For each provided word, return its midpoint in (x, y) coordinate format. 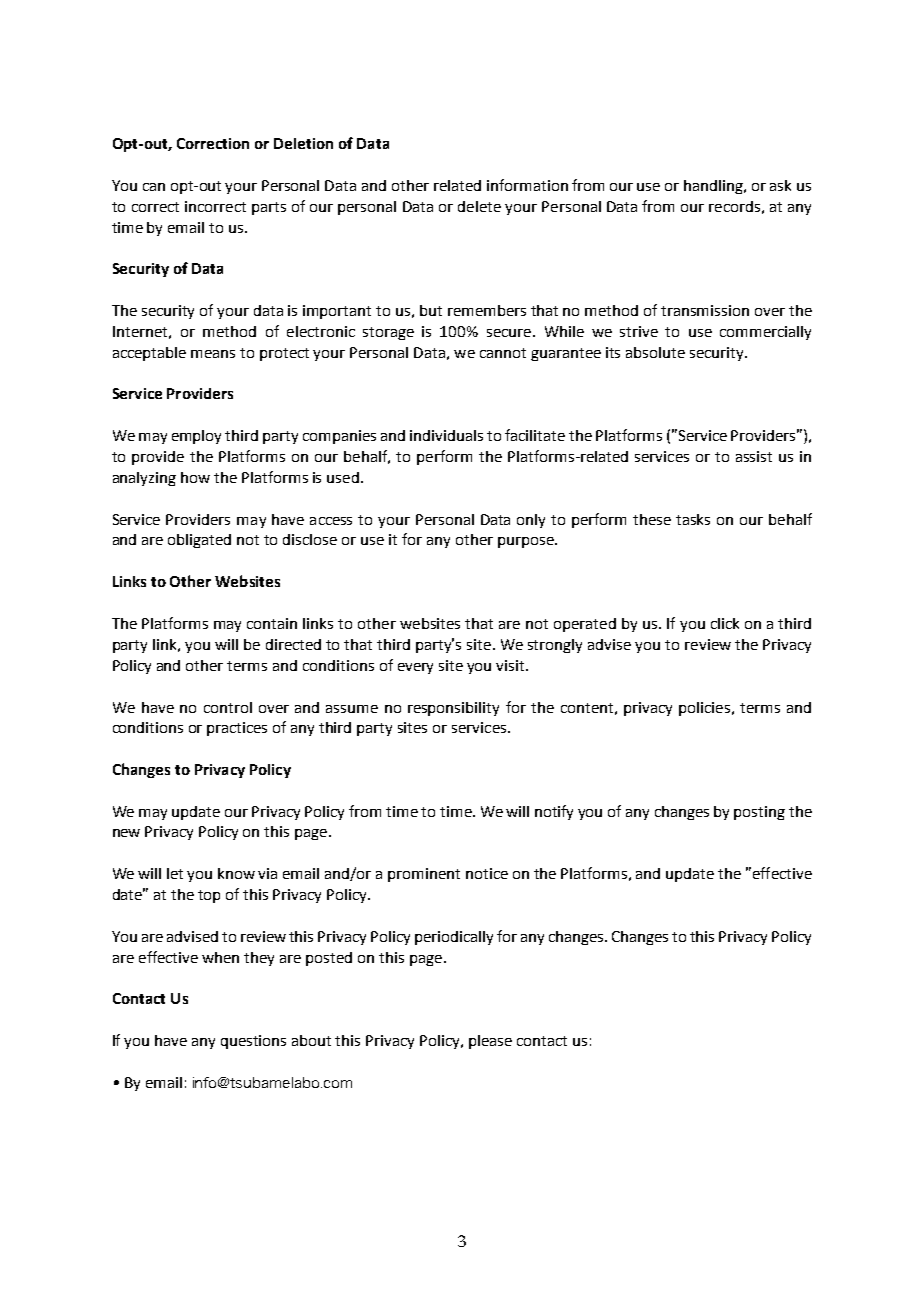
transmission (705, 310)
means (213, 354)
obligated (199, 541)
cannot (503, 353)
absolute (655, 352)
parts (269, 208)
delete (479, 206)
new (126, 833)
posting (759, 813)
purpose (527, 542)
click (725, 623)
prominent (424, 875)
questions (253, 1042)
